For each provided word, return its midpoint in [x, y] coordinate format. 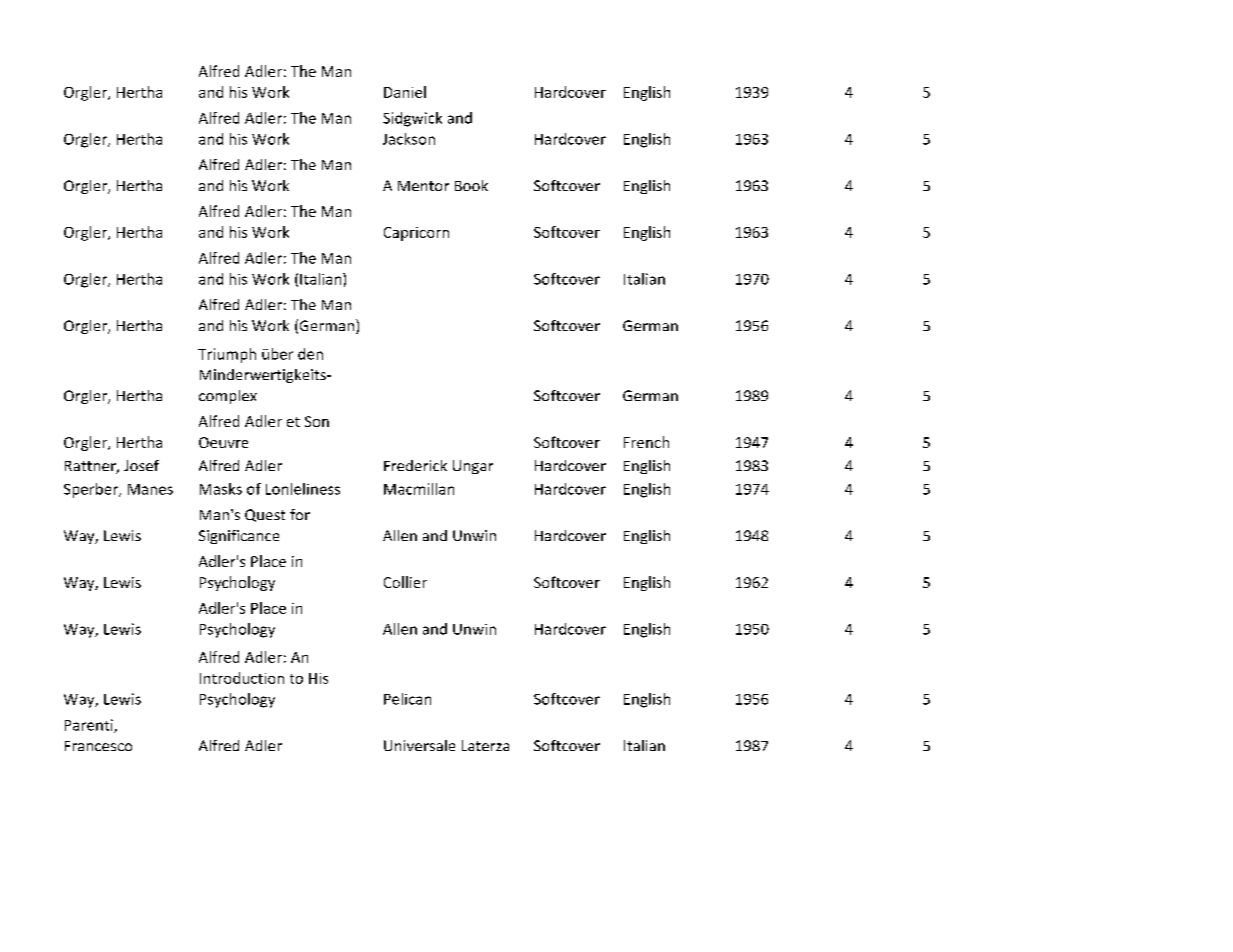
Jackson [409, 139]
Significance [239, 537]
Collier [405, 582]
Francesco [98, 746]
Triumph [227, 355]
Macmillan [419, 489]
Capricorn [416, 234]
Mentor [423, 186]
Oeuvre [223, 442]
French [646, 442]
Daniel [405, 92]
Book [471, 185]
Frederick [415, 465]
